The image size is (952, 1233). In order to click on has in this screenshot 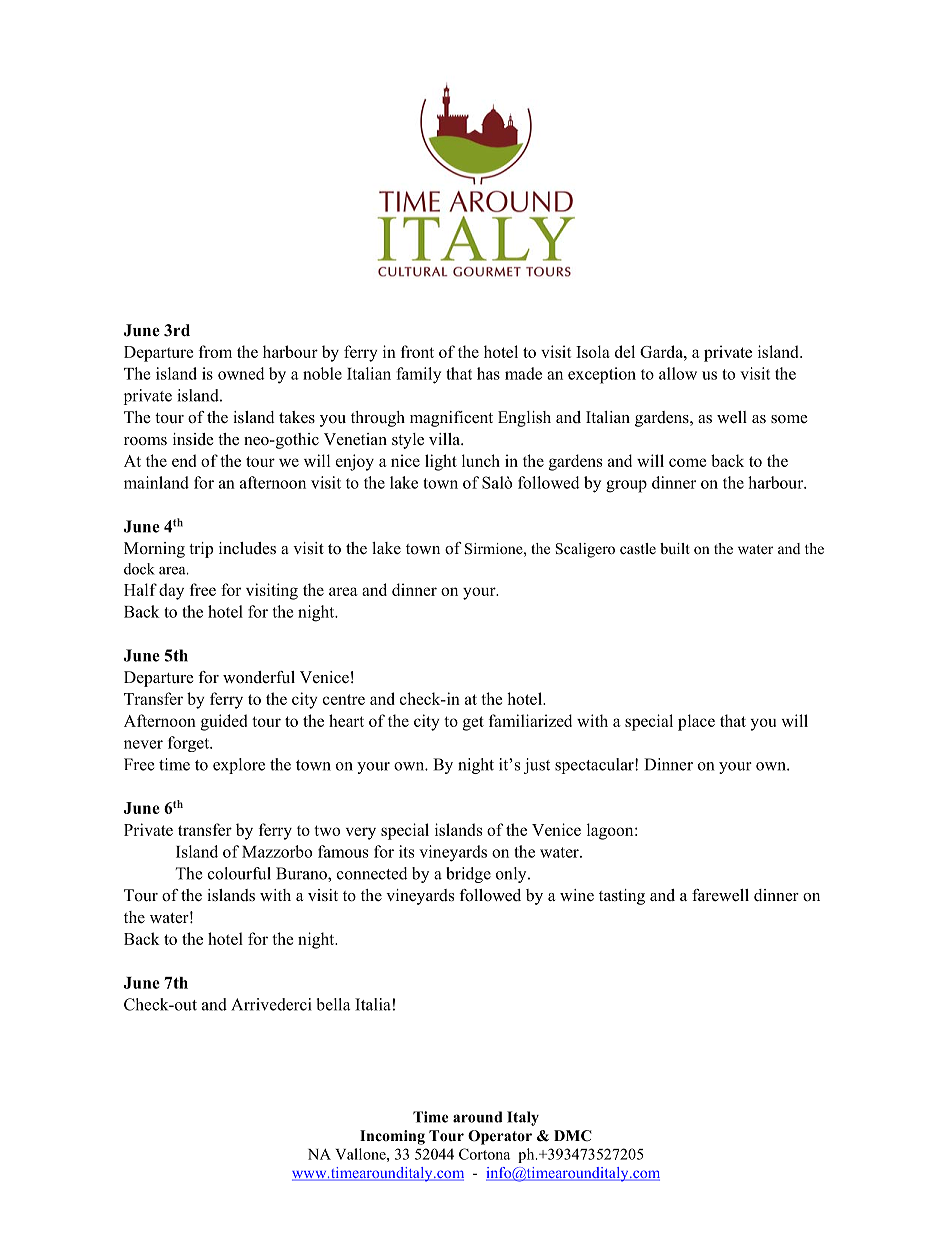, I will do `click(488, 373)`.
